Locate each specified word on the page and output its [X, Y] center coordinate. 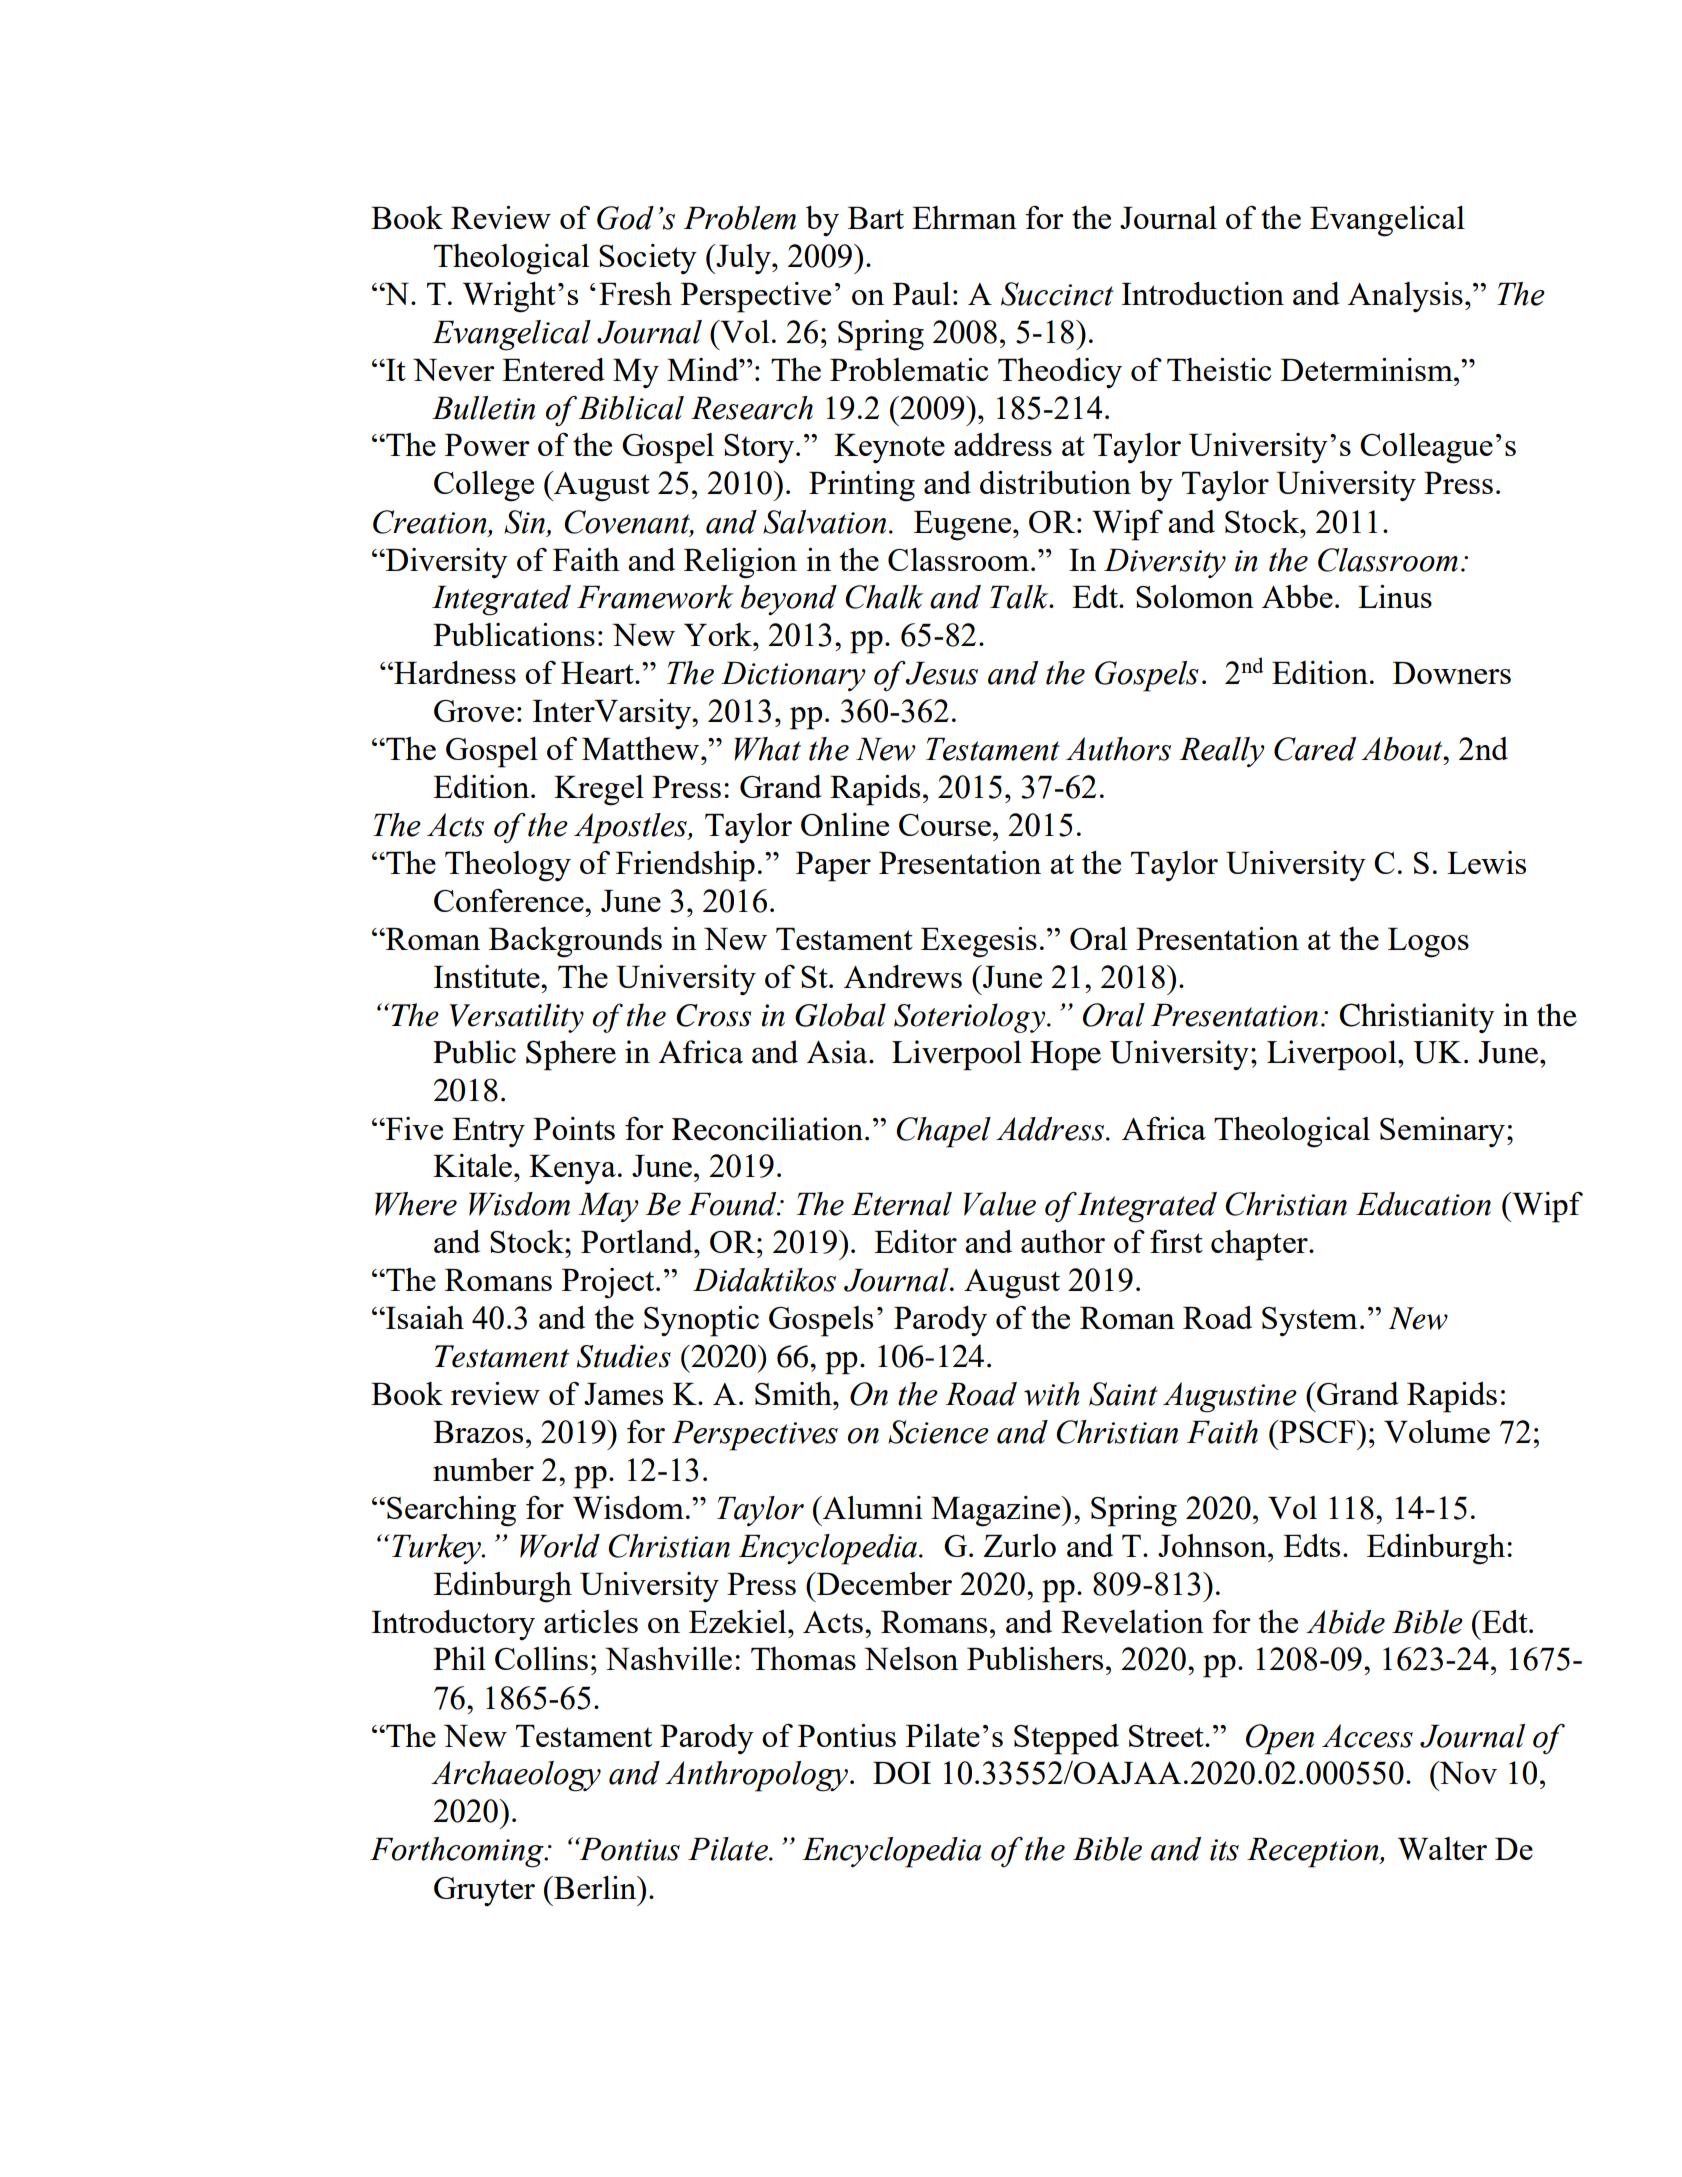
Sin [524, 522]
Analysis [1405, 297]
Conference [510, 900]
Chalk [884, 597]
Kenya [572, 1169]
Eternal [901, 1204]
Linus [1395, 596]
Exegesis [979, 942]
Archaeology [516, 1776]
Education [1423, 1204]
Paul [921, 293]
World [560, 1546]
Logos [1428, 943]
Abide [1345, 1622]
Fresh [635, 293]
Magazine [997, 1511]
